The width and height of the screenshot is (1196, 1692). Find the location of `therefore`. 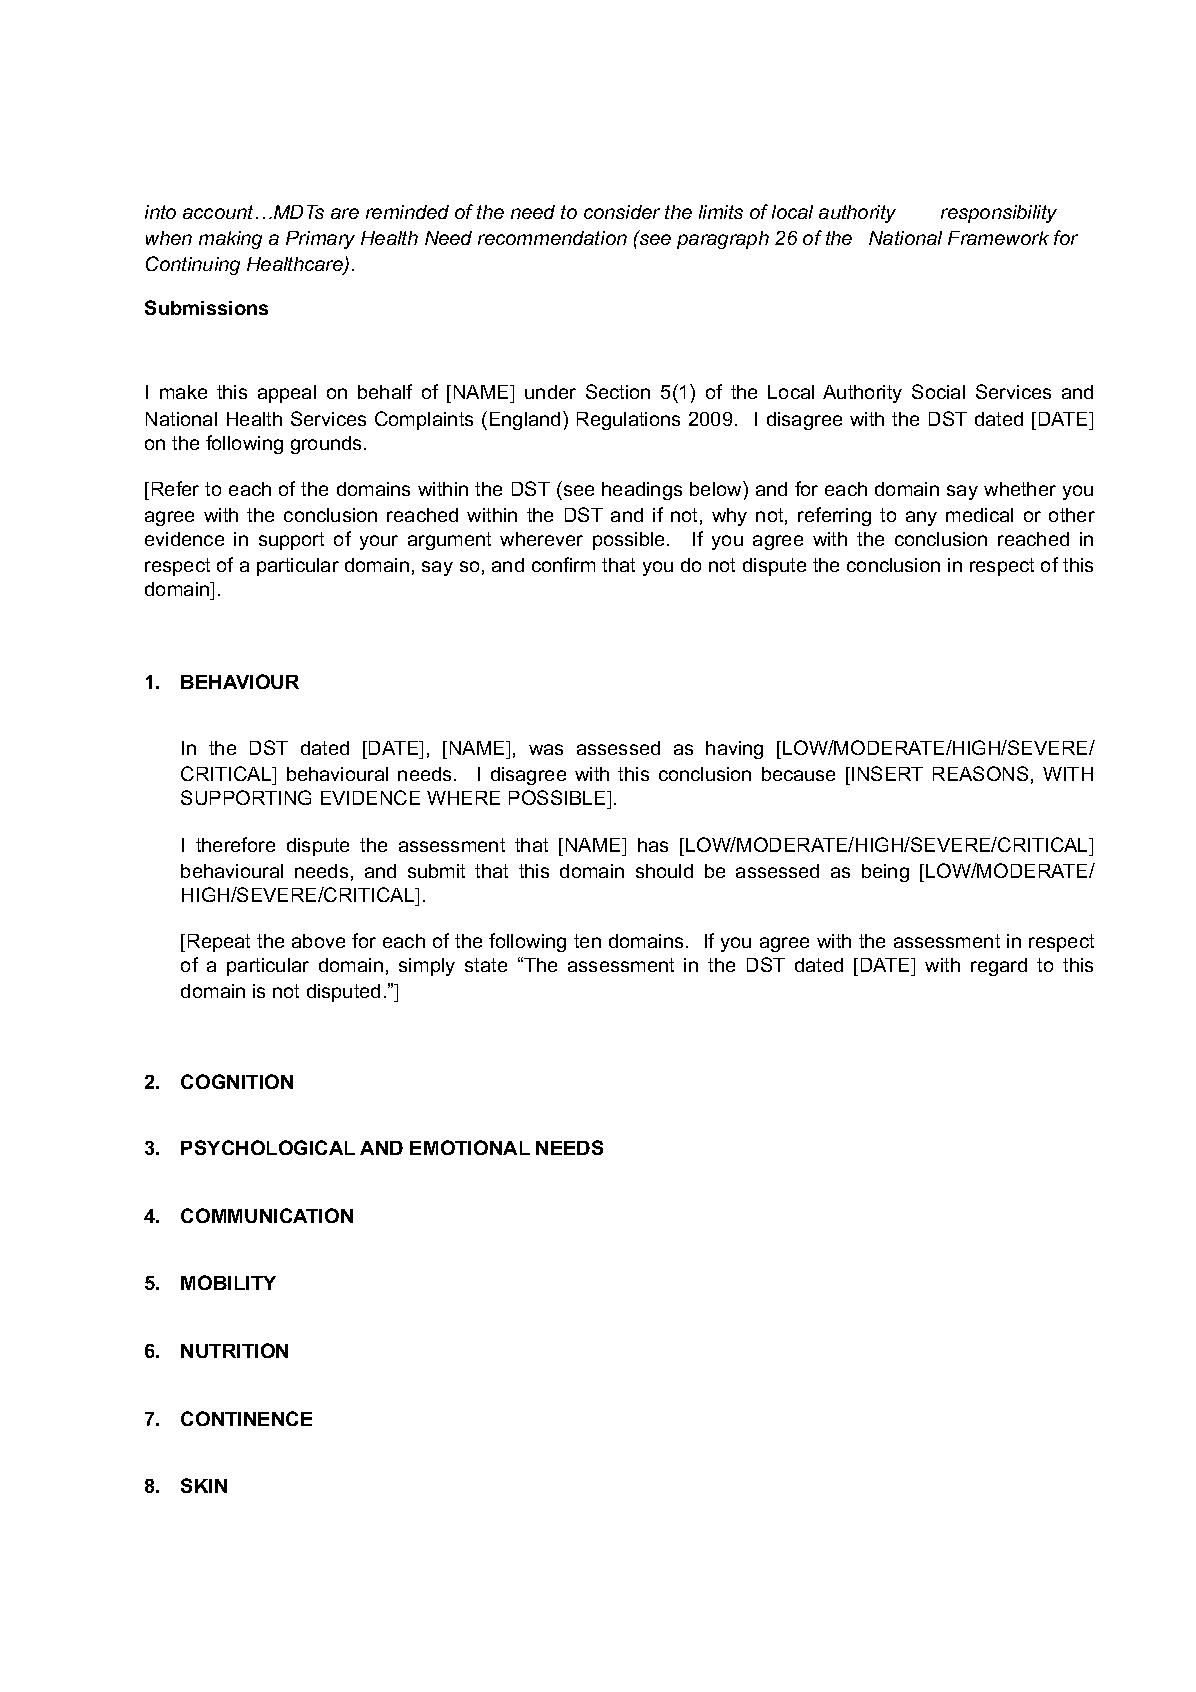

therefore is located at coordinates (235, 844).
